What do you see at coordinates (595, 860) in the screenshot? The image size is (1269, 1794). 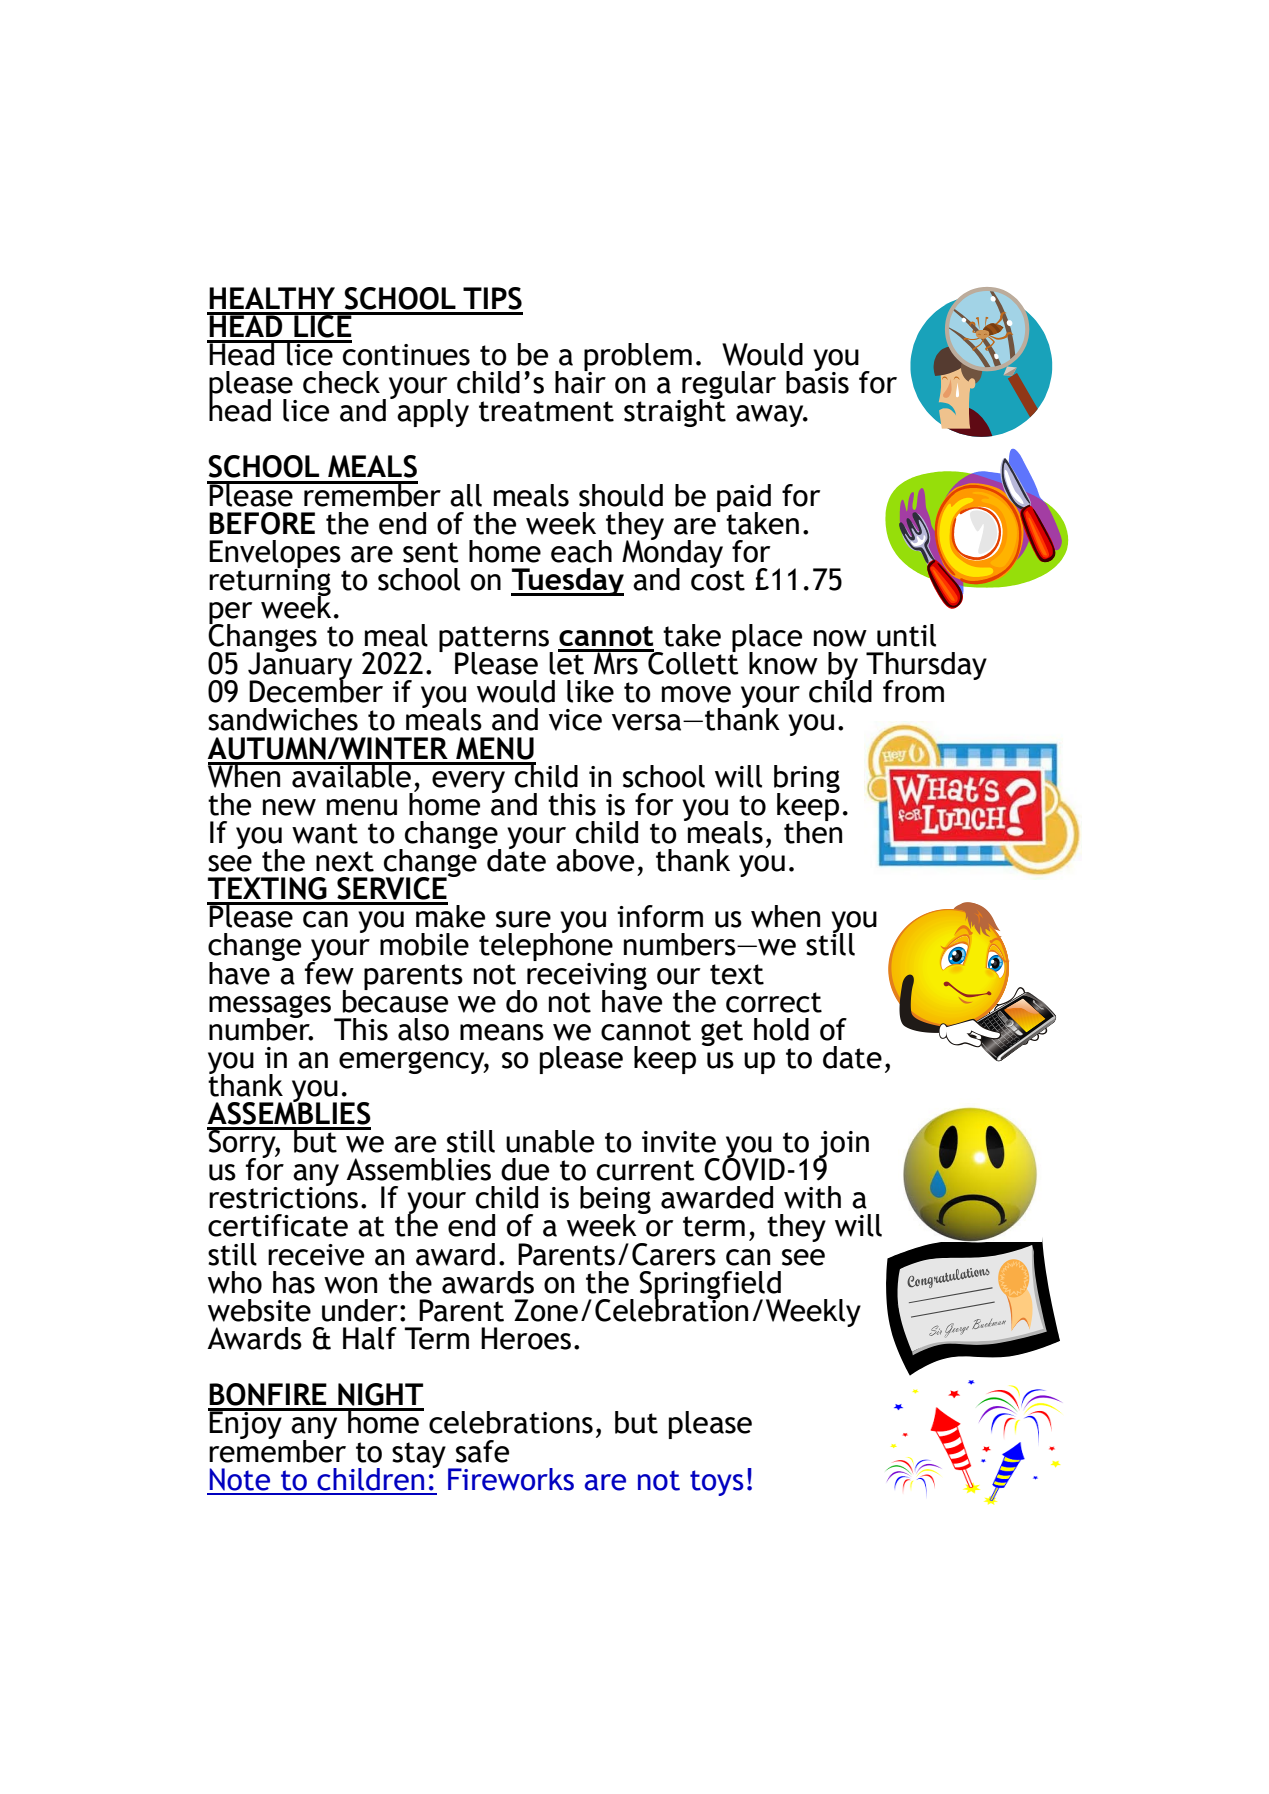 I see `above` at bounding box center [595, 860].
